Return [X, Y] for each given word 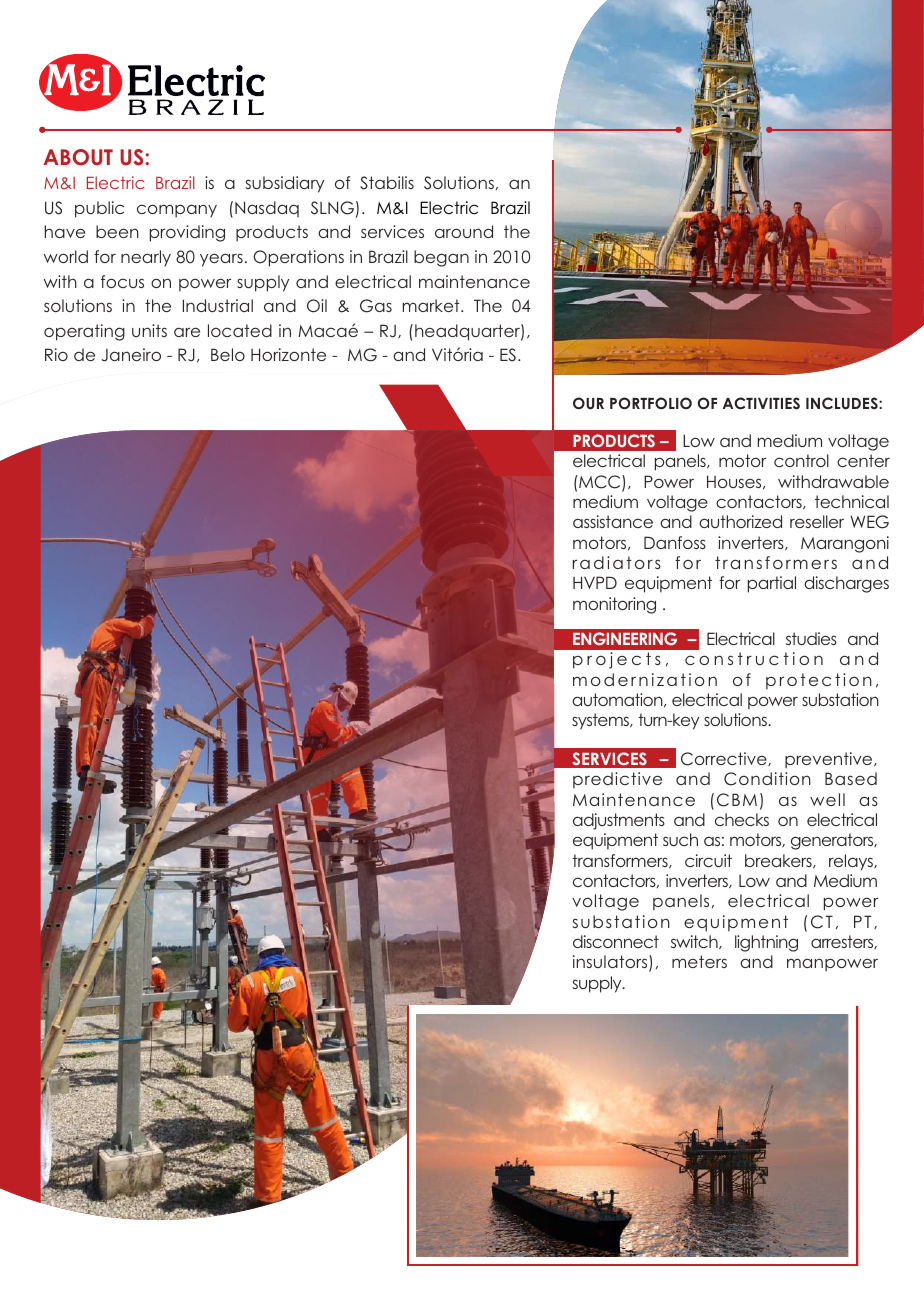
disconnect [616, 941]
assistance [613, 521]
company [177, 211]
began [441, 258]
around [464, 231]
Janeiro [131, 355]
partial [772, 584]
